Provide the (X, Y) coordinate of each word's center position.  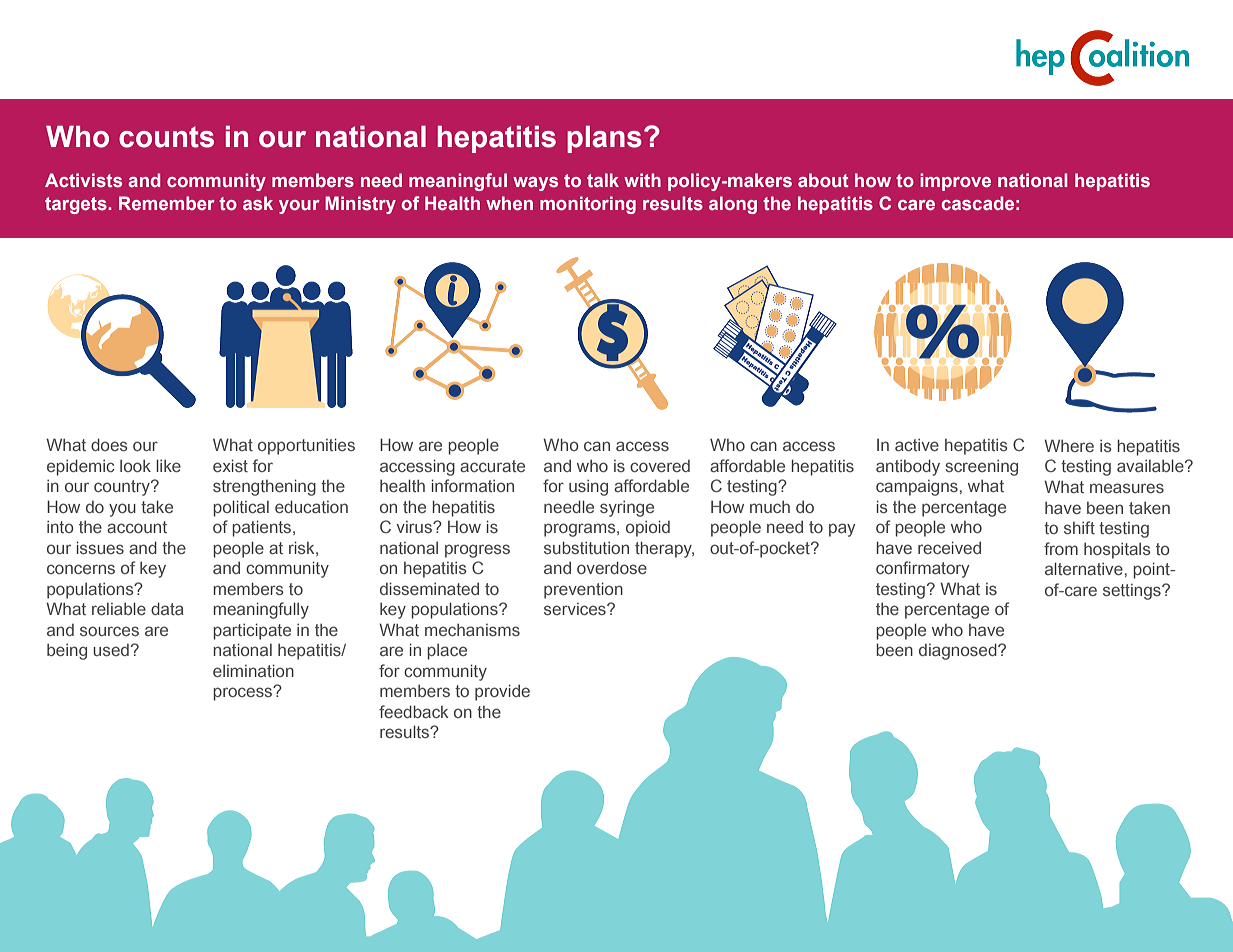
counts (166, 137)
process (244, 693)
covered (660, 466)
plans (604, 139)
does (109, 444)
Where (1069, 445)
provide (502, 692)
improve (955, 182)
